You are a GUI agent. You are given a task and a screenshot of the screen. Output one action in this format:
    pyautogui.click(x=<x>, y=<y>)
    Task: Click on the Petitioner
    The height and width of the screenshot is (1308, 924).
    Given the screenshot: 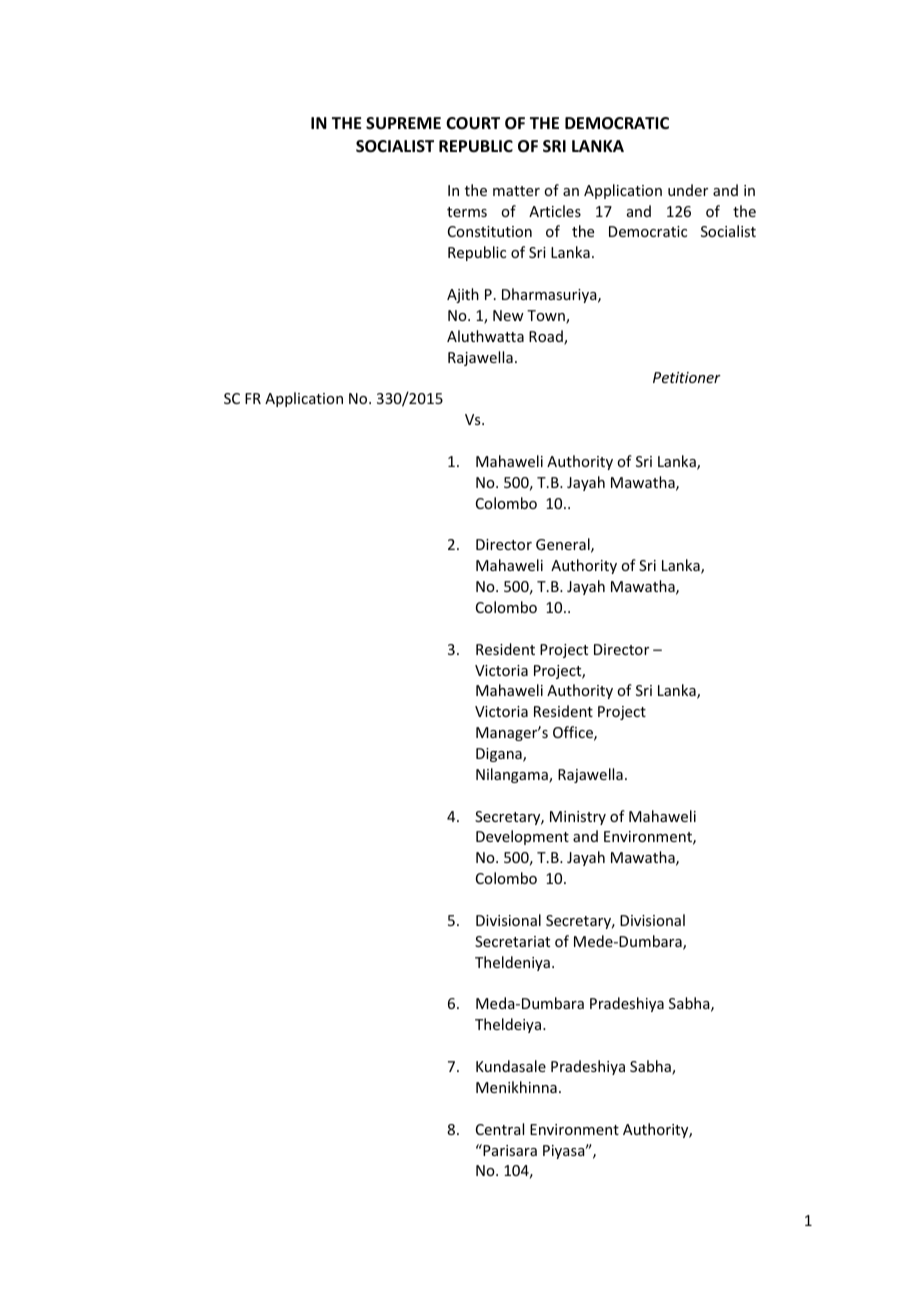 What is the action you would take?
    pyautogui.click(x=687, y=377)
